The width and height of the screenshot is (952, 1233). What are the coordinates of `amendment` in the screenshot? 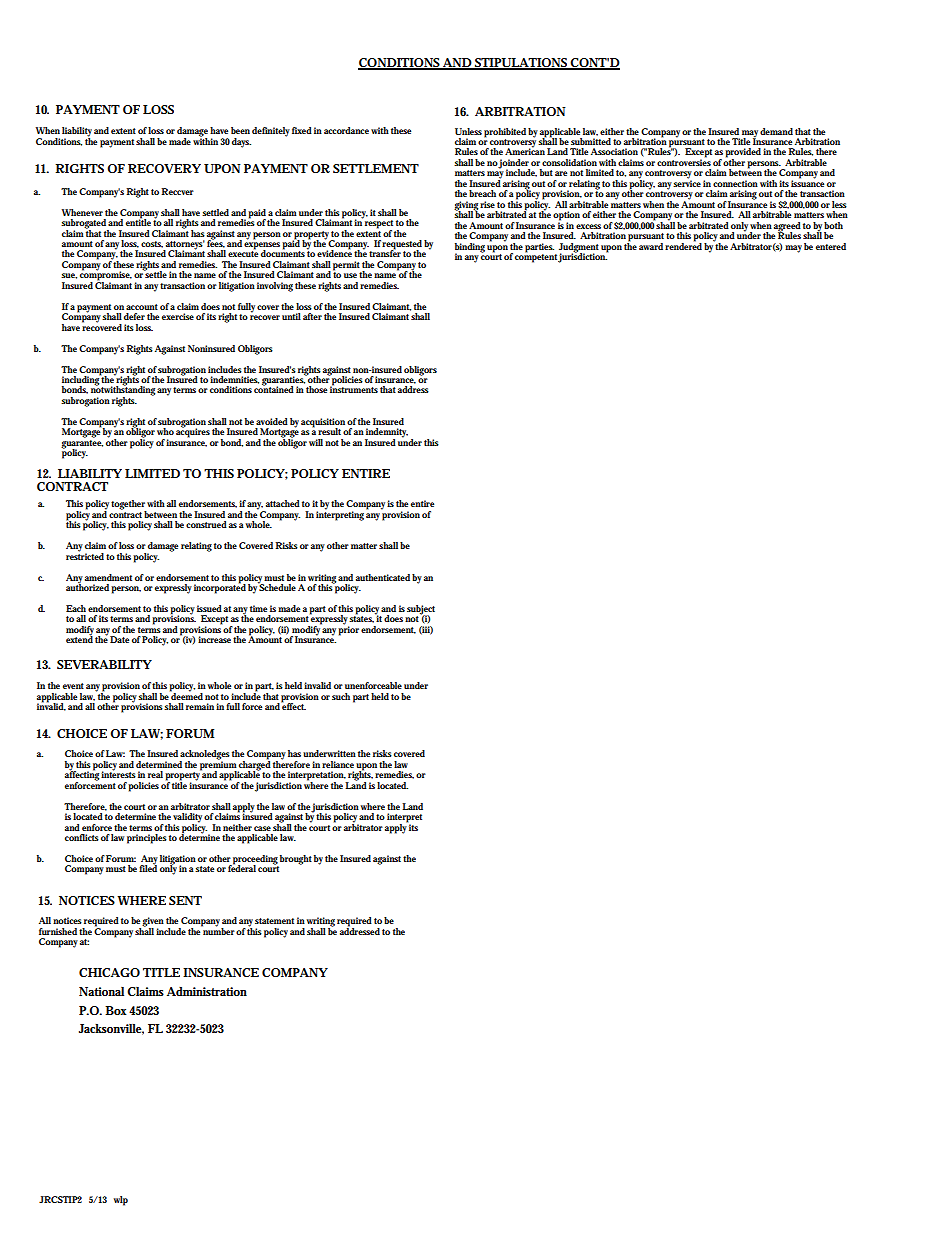 It's located at (108, 577).
